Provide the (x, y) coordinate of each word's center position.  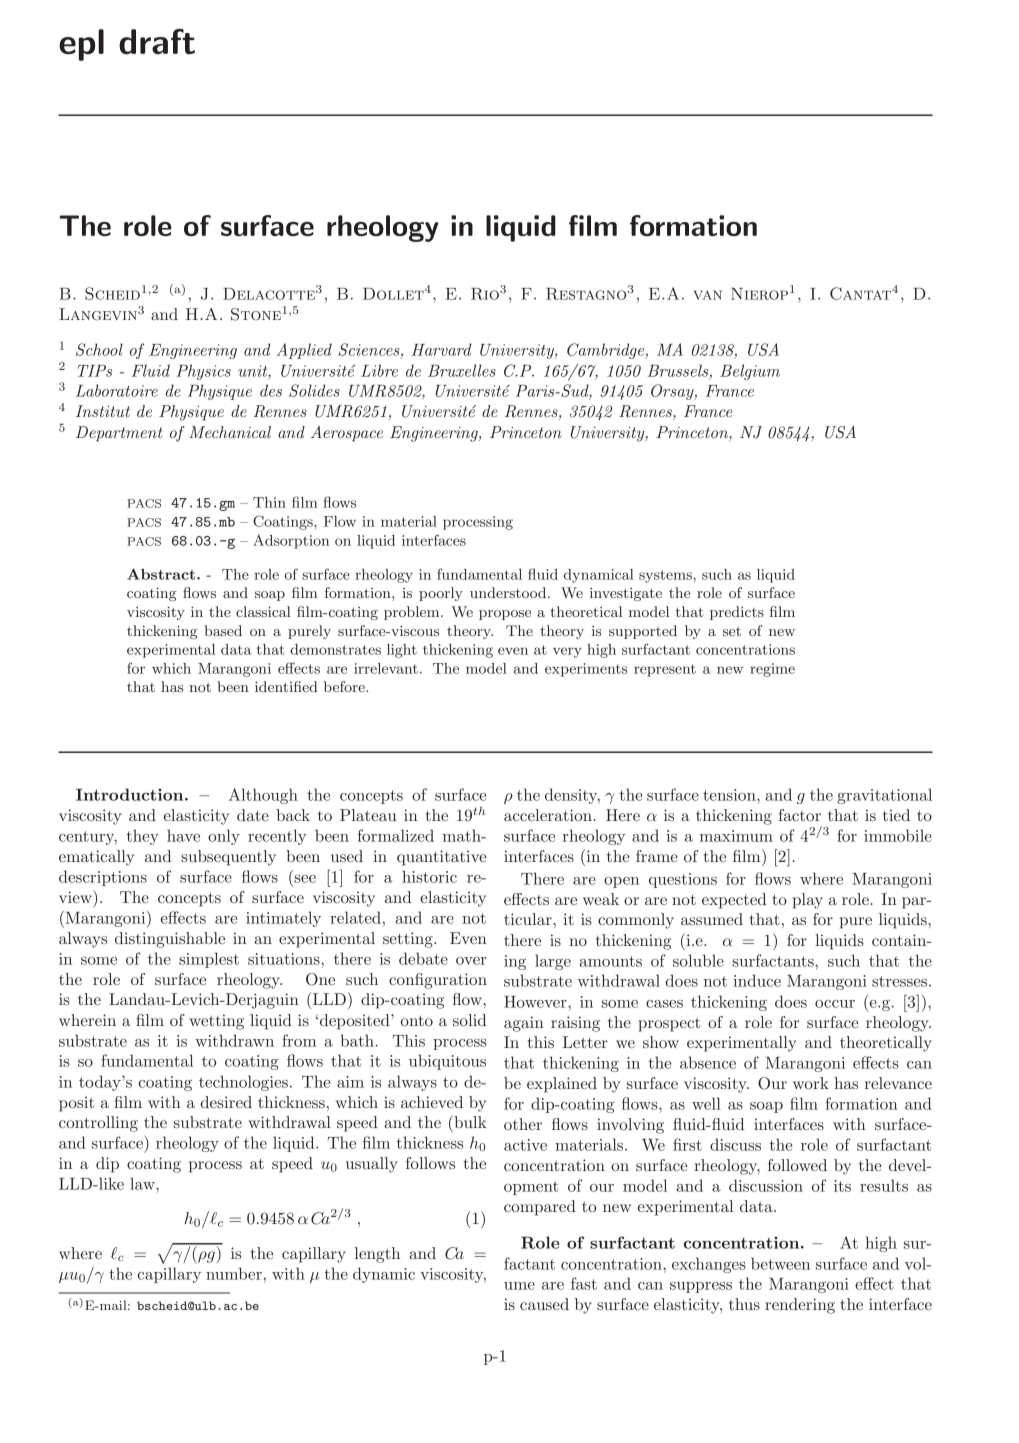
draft (157, 42)
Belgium (750, 372)
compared (540, 1208)
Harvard (442, 349)
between (780, 1263)
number (234, 1273)
